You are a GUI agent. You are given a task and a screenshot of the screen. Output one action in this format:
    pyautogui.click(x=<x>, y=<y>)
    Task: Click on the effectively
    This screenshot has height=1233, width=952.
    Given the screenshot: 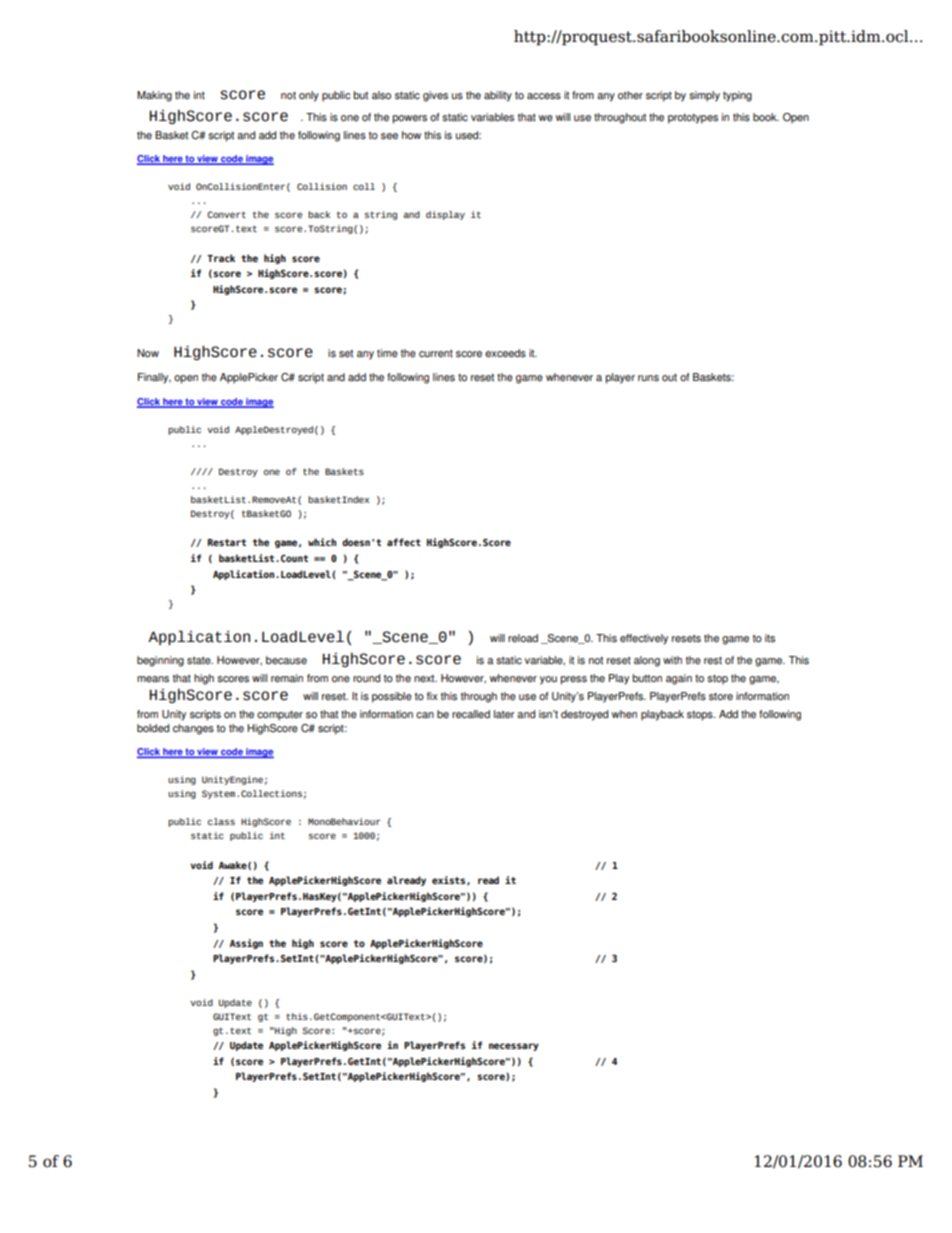 What is the action you would take?
    pyautogui.click(x=644, y=639)
